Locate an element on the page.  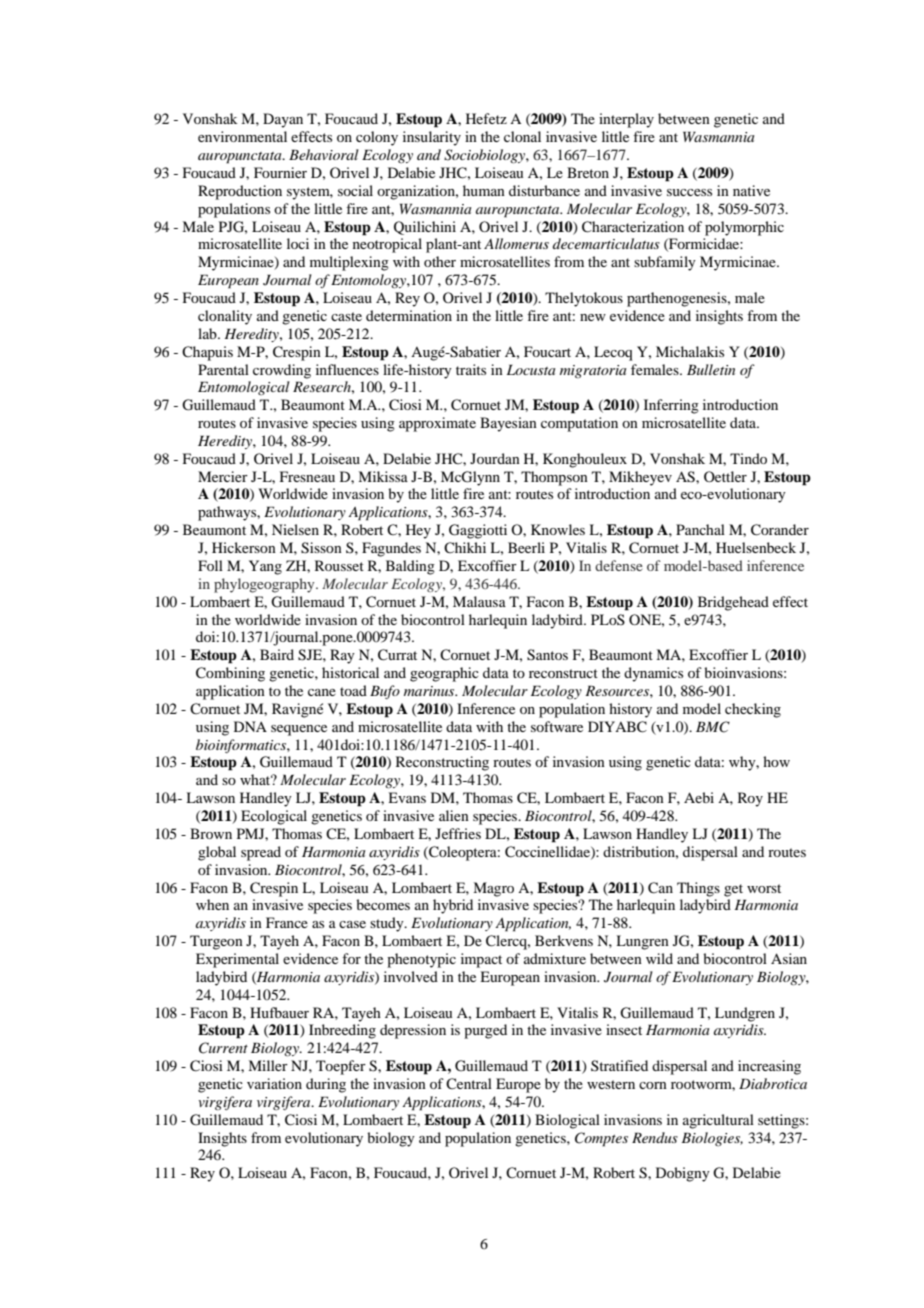
human is located at coordinates (484, 190).
